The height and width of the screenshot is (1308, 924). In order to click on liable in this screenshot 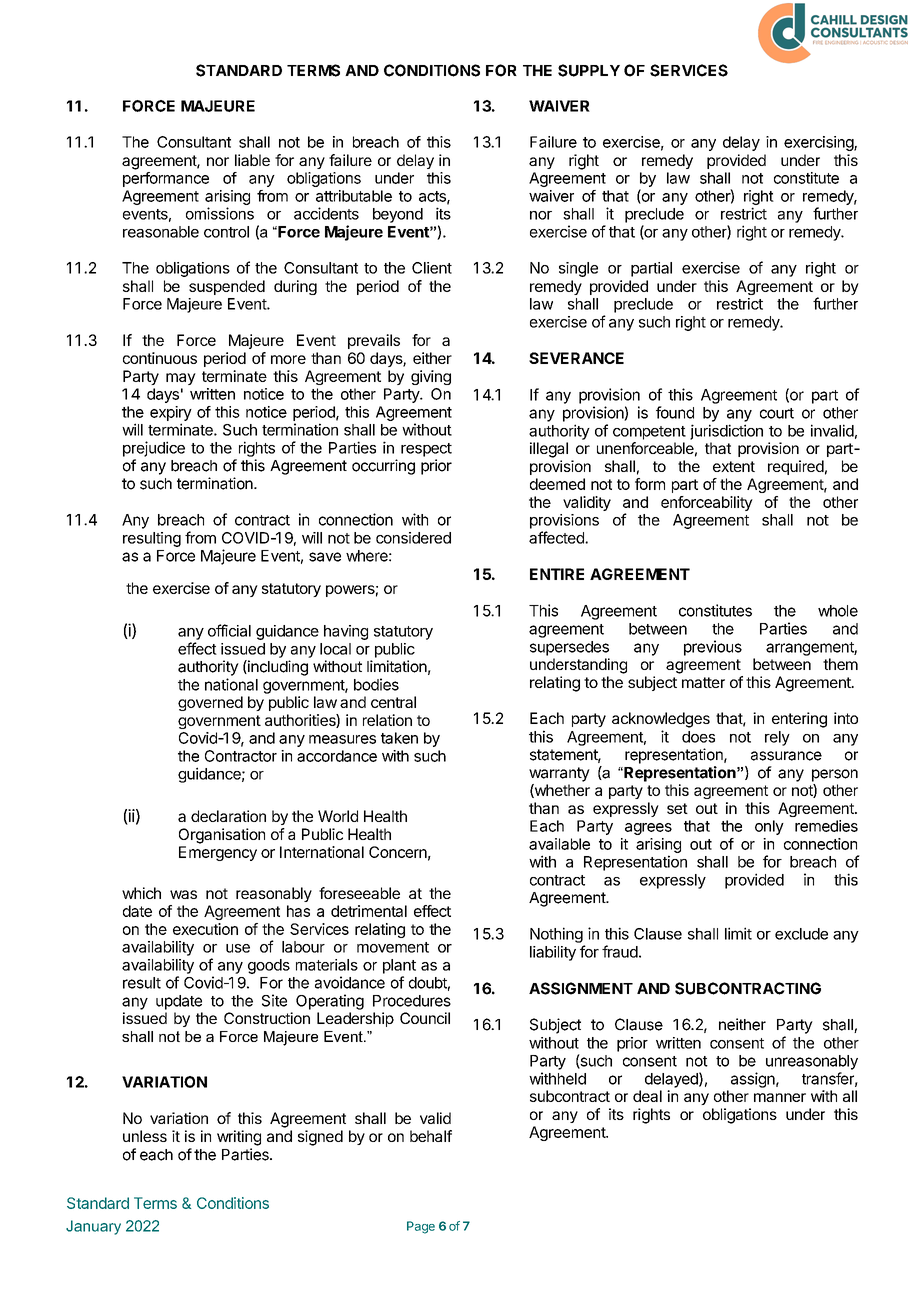, I will do `click(252, 160)`.
